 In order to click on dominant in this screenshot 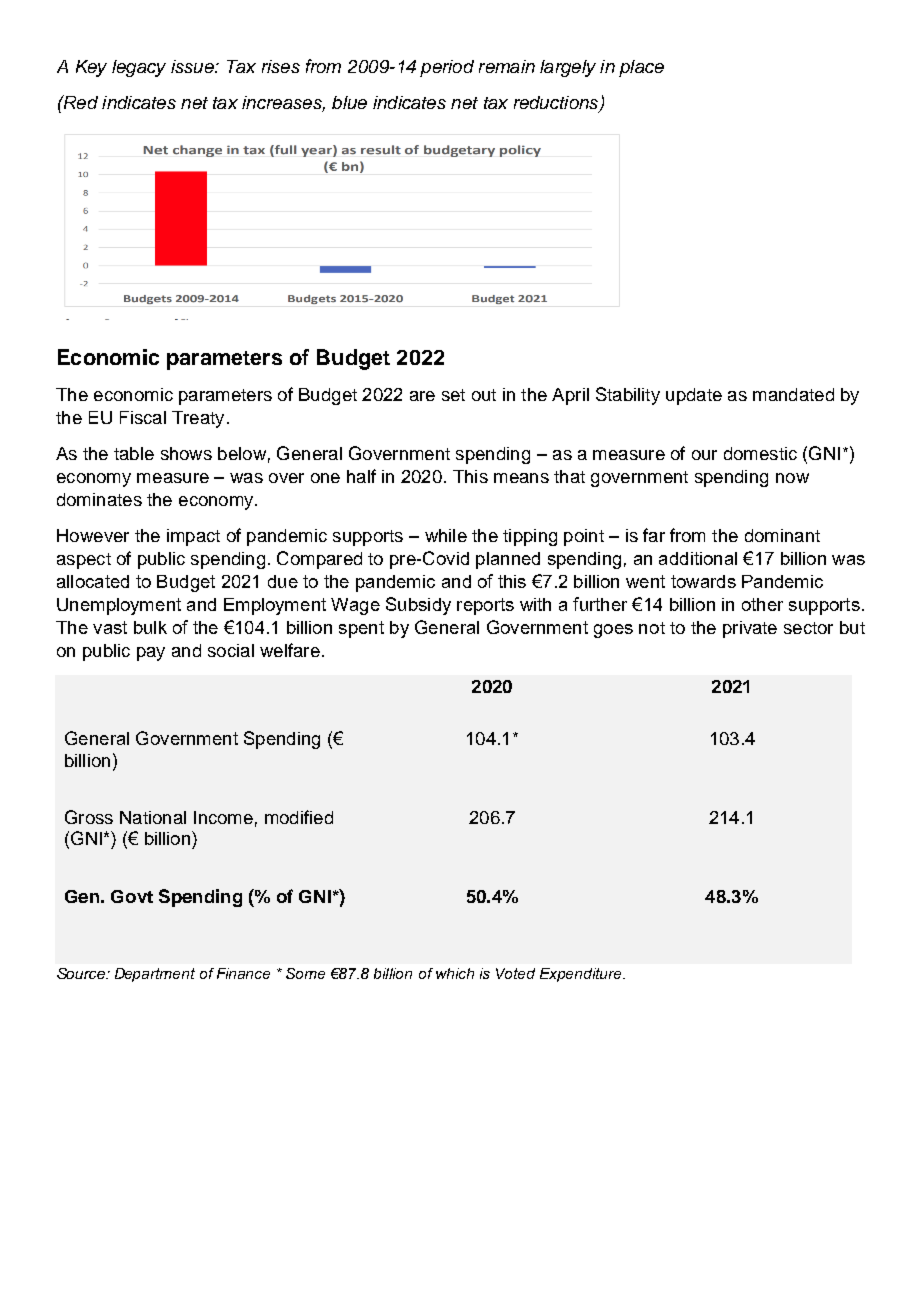, I will do `click(782, 535)`.
